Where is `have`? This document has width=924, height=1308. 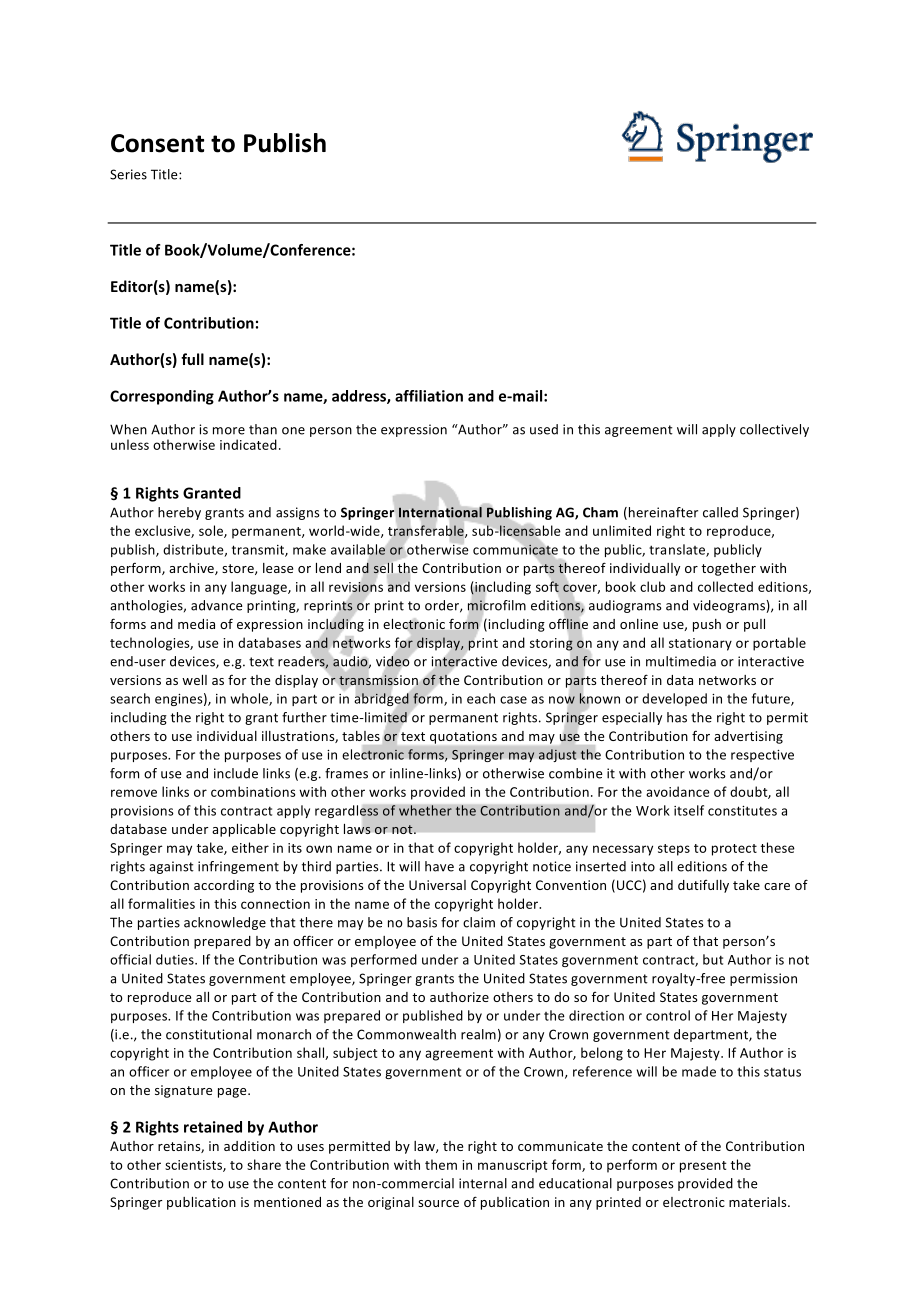
have is located at coordinates (439, 866).
